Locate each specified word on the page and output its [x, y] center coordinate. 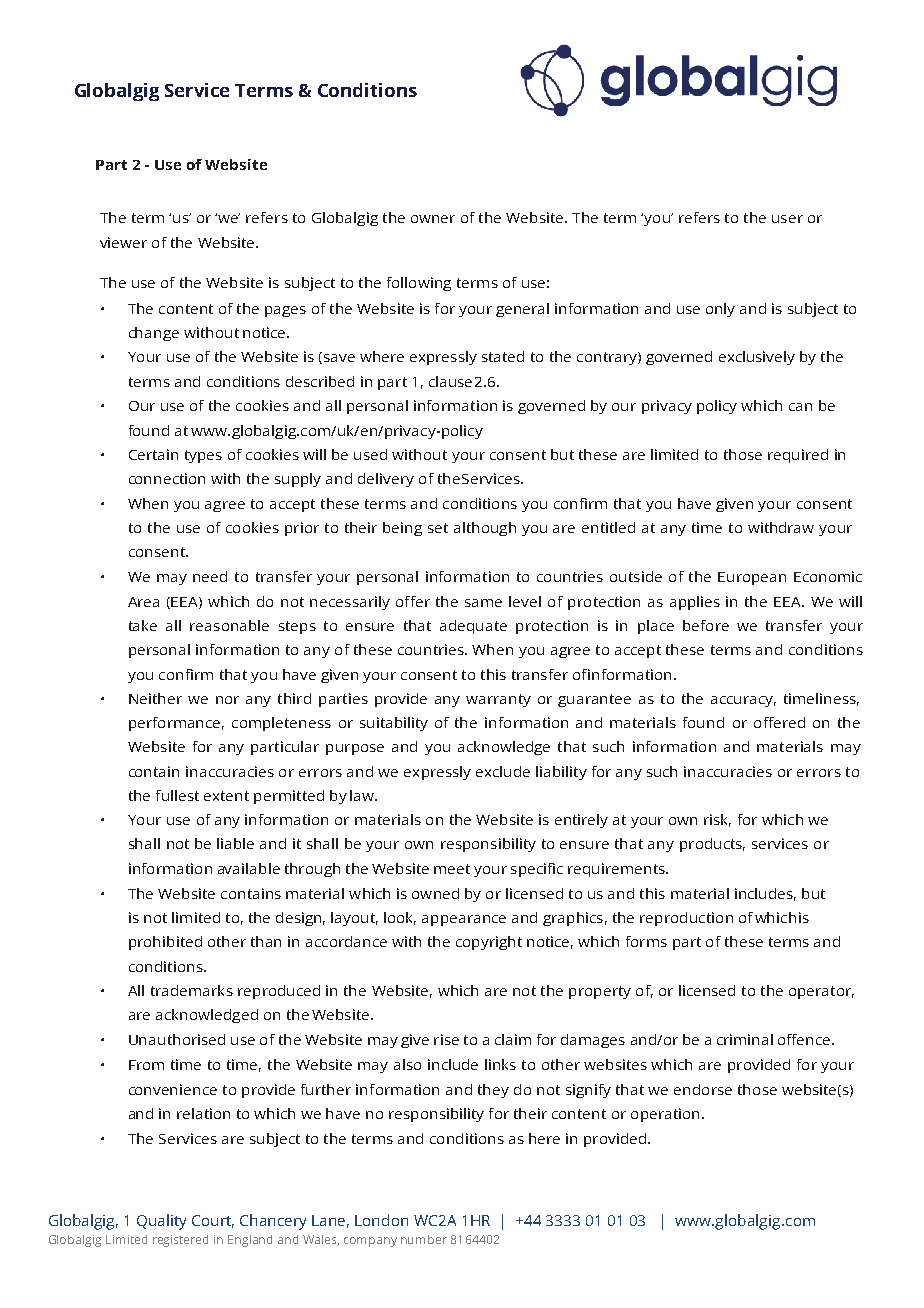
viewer [123, 242]
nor [227, 700]
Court [213, 1221]
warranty [498, 700]
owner [433, 219]
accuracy [743, 701]
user [787, 219]
